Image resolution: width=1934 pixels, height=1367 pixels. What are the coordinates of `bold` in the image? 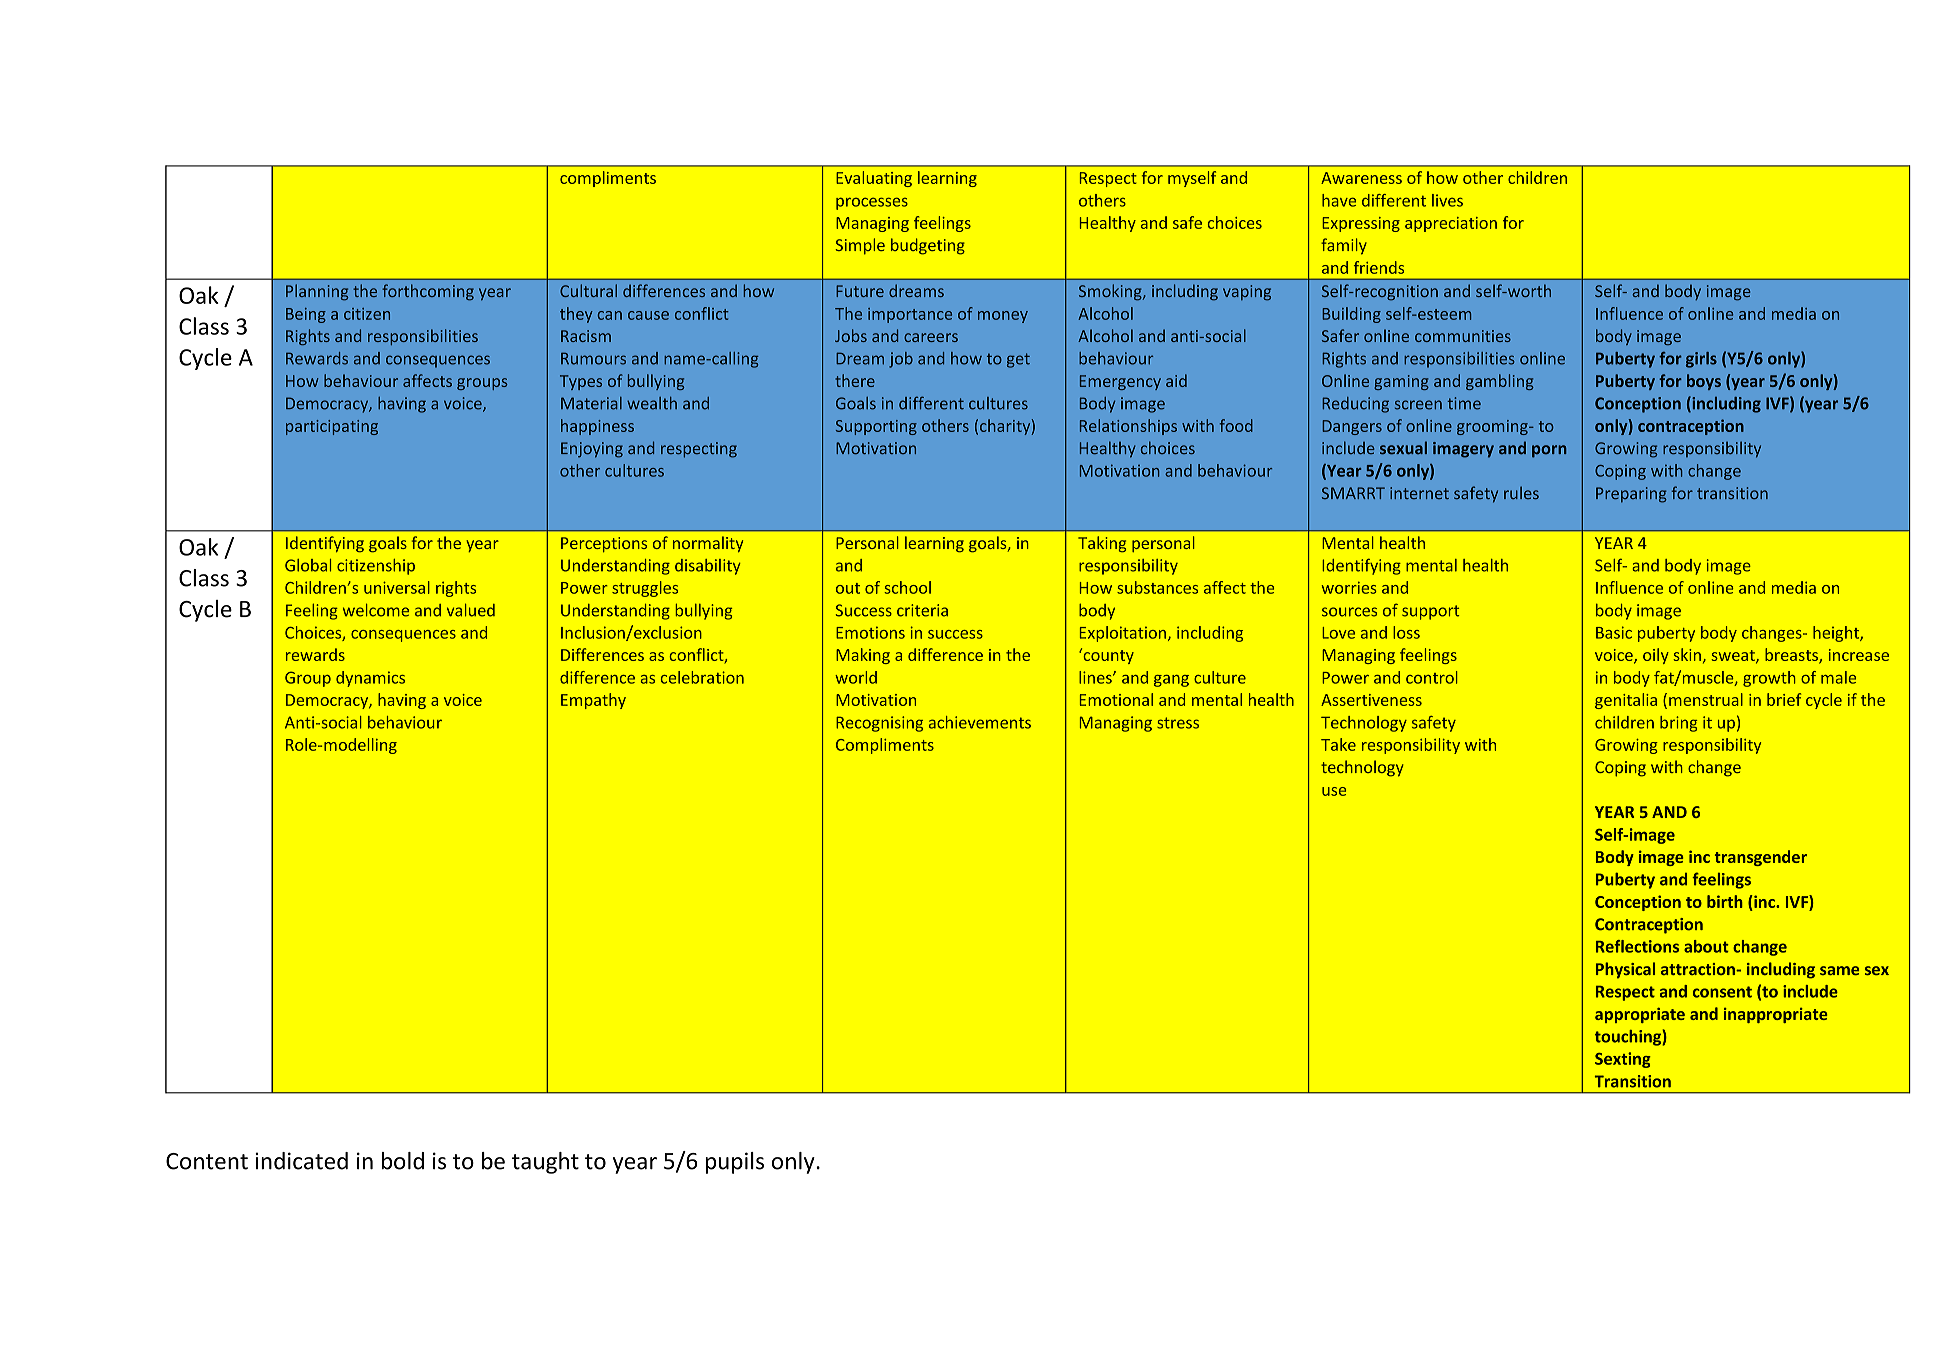 It's located at (403, 1161).
